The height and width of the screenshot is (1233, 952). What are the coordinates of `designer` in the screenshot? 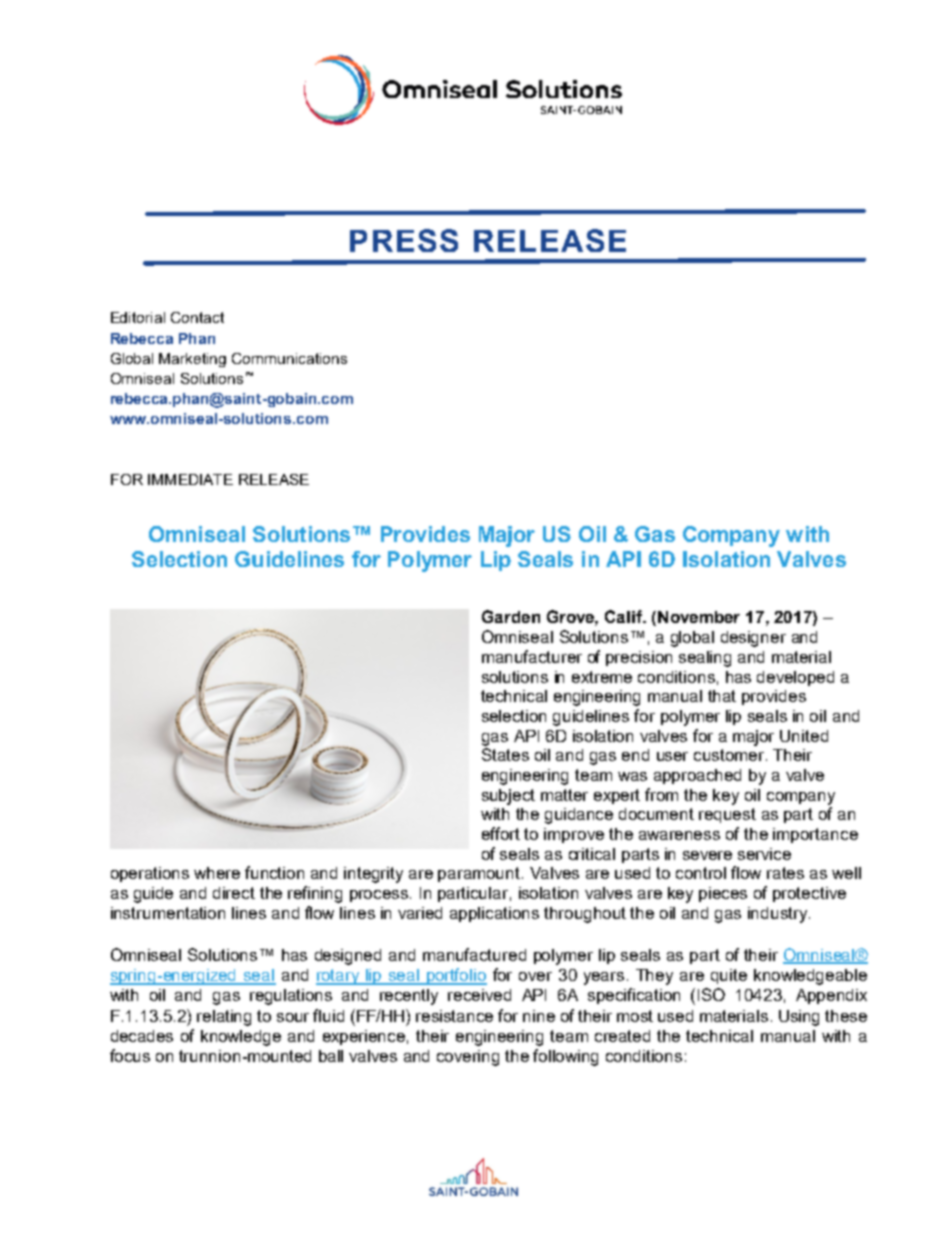 It's located at (753, 639).
